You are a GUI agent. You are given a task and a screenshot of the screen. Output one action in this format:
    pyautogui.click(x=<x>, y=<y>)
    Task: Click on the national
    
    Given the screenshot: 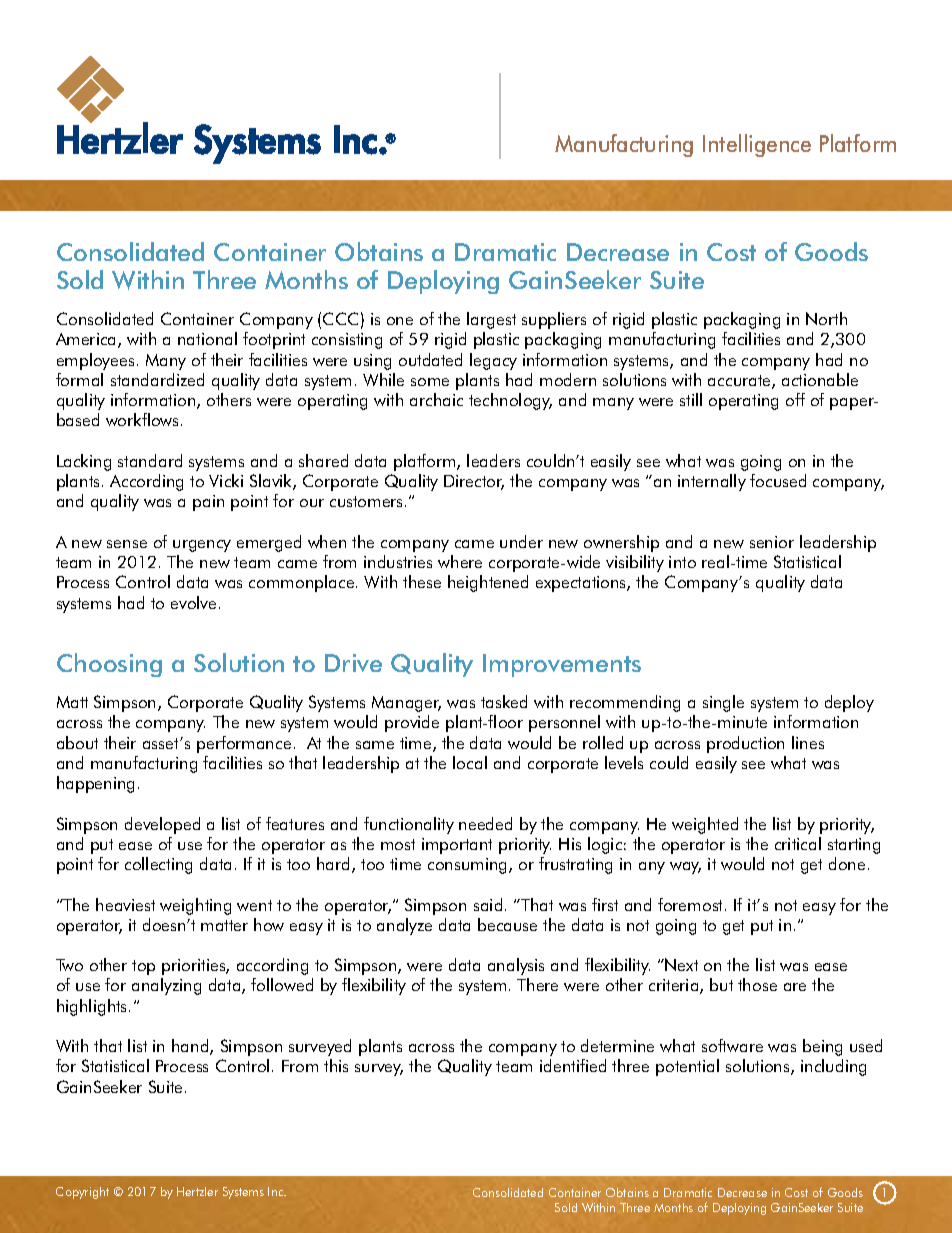 What is the action you would take?
    pyautogui.click(x=207, y=338)
